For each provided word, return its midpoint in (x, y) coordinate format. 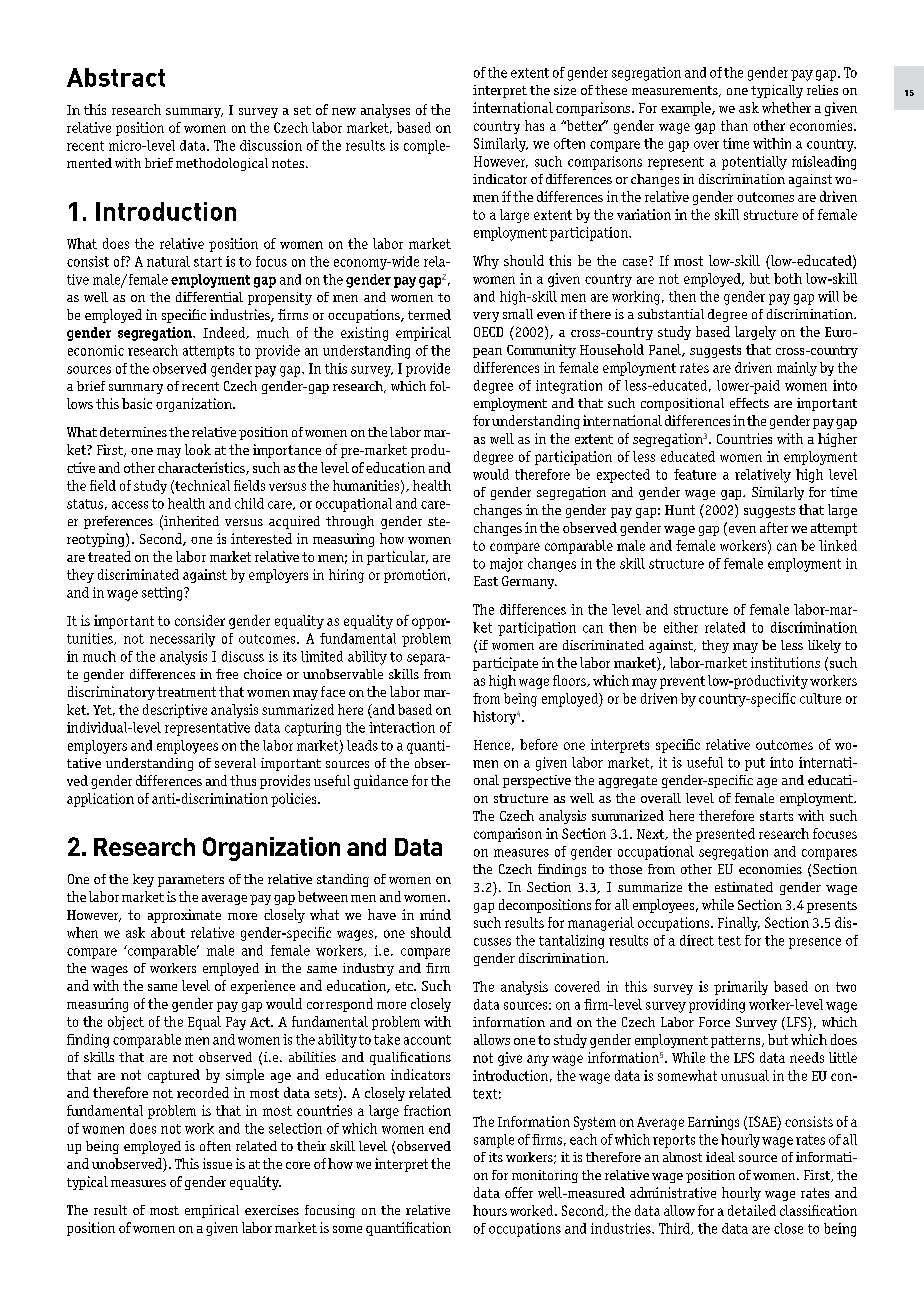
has (534, 125)
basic (137, 403)
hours (490, 1210)
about (168, 932)
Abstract (116, 77)
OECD (488, 332)
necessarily (182, 640)
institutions (785, 662)
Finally (739, 924)
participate (505, 664)
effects (749, 403)
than (734, 125)
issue (217, 1163)
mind (435, 914)
